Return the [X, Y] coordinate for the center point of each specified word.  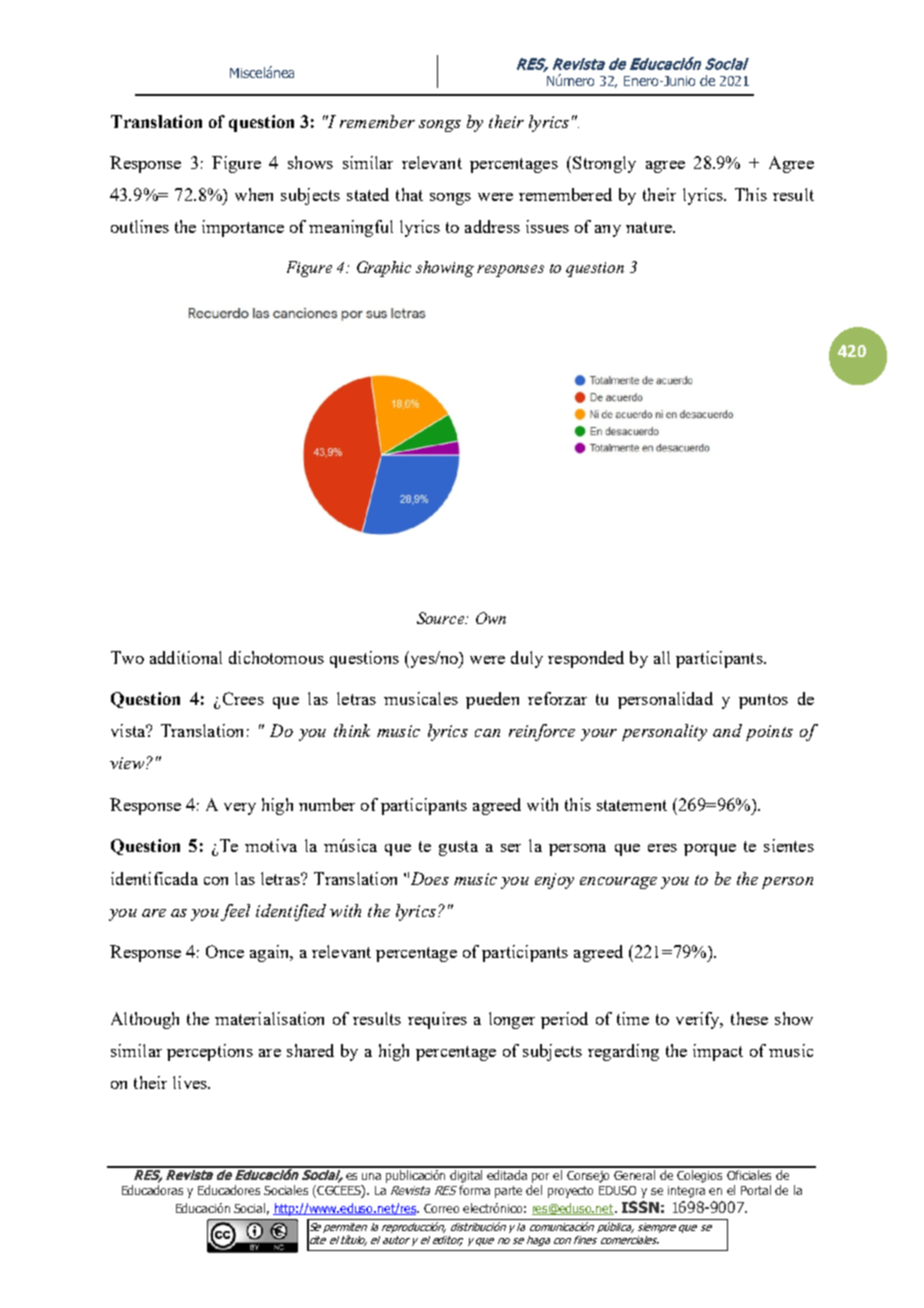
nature [650, 227]
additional [186, 657]
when [254, 194]
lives [191, 1082]
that [409, 194]
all [662, 657]
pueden [492, 700]
